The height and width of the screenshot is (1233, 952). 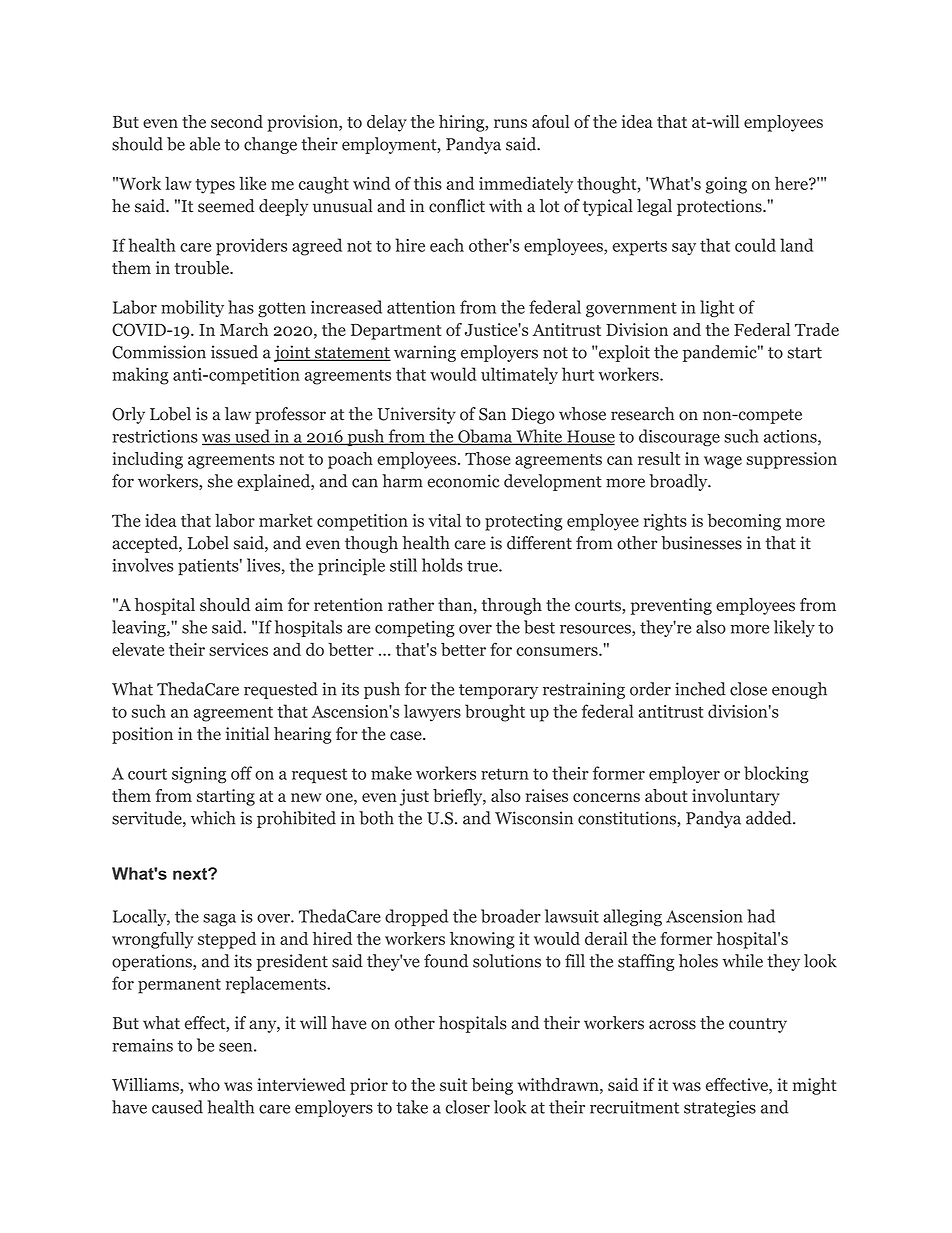 I want to click on businesses, so click(x=701, y=543).
